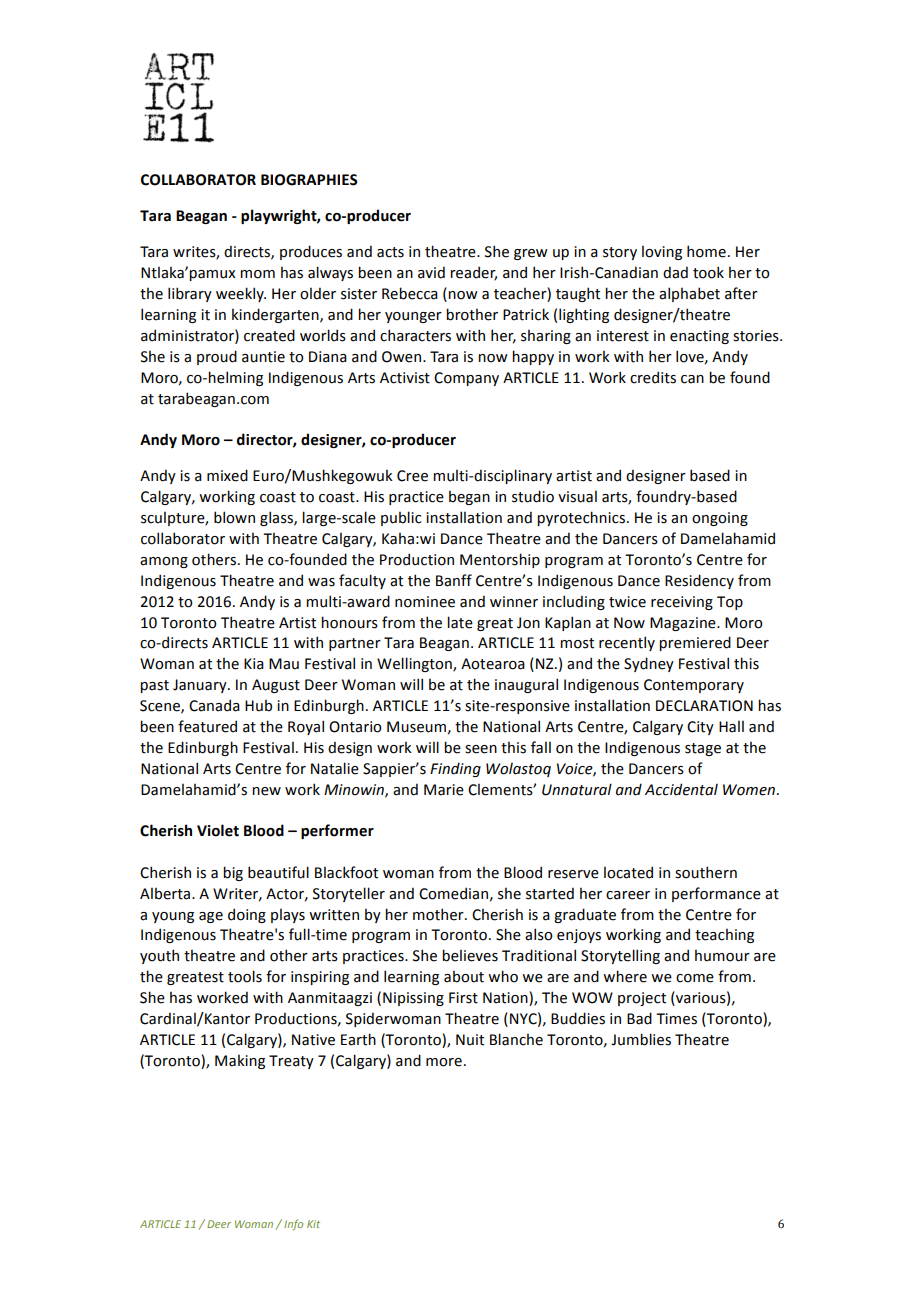  I want to click on DECLARATION, so click(704, 706).
